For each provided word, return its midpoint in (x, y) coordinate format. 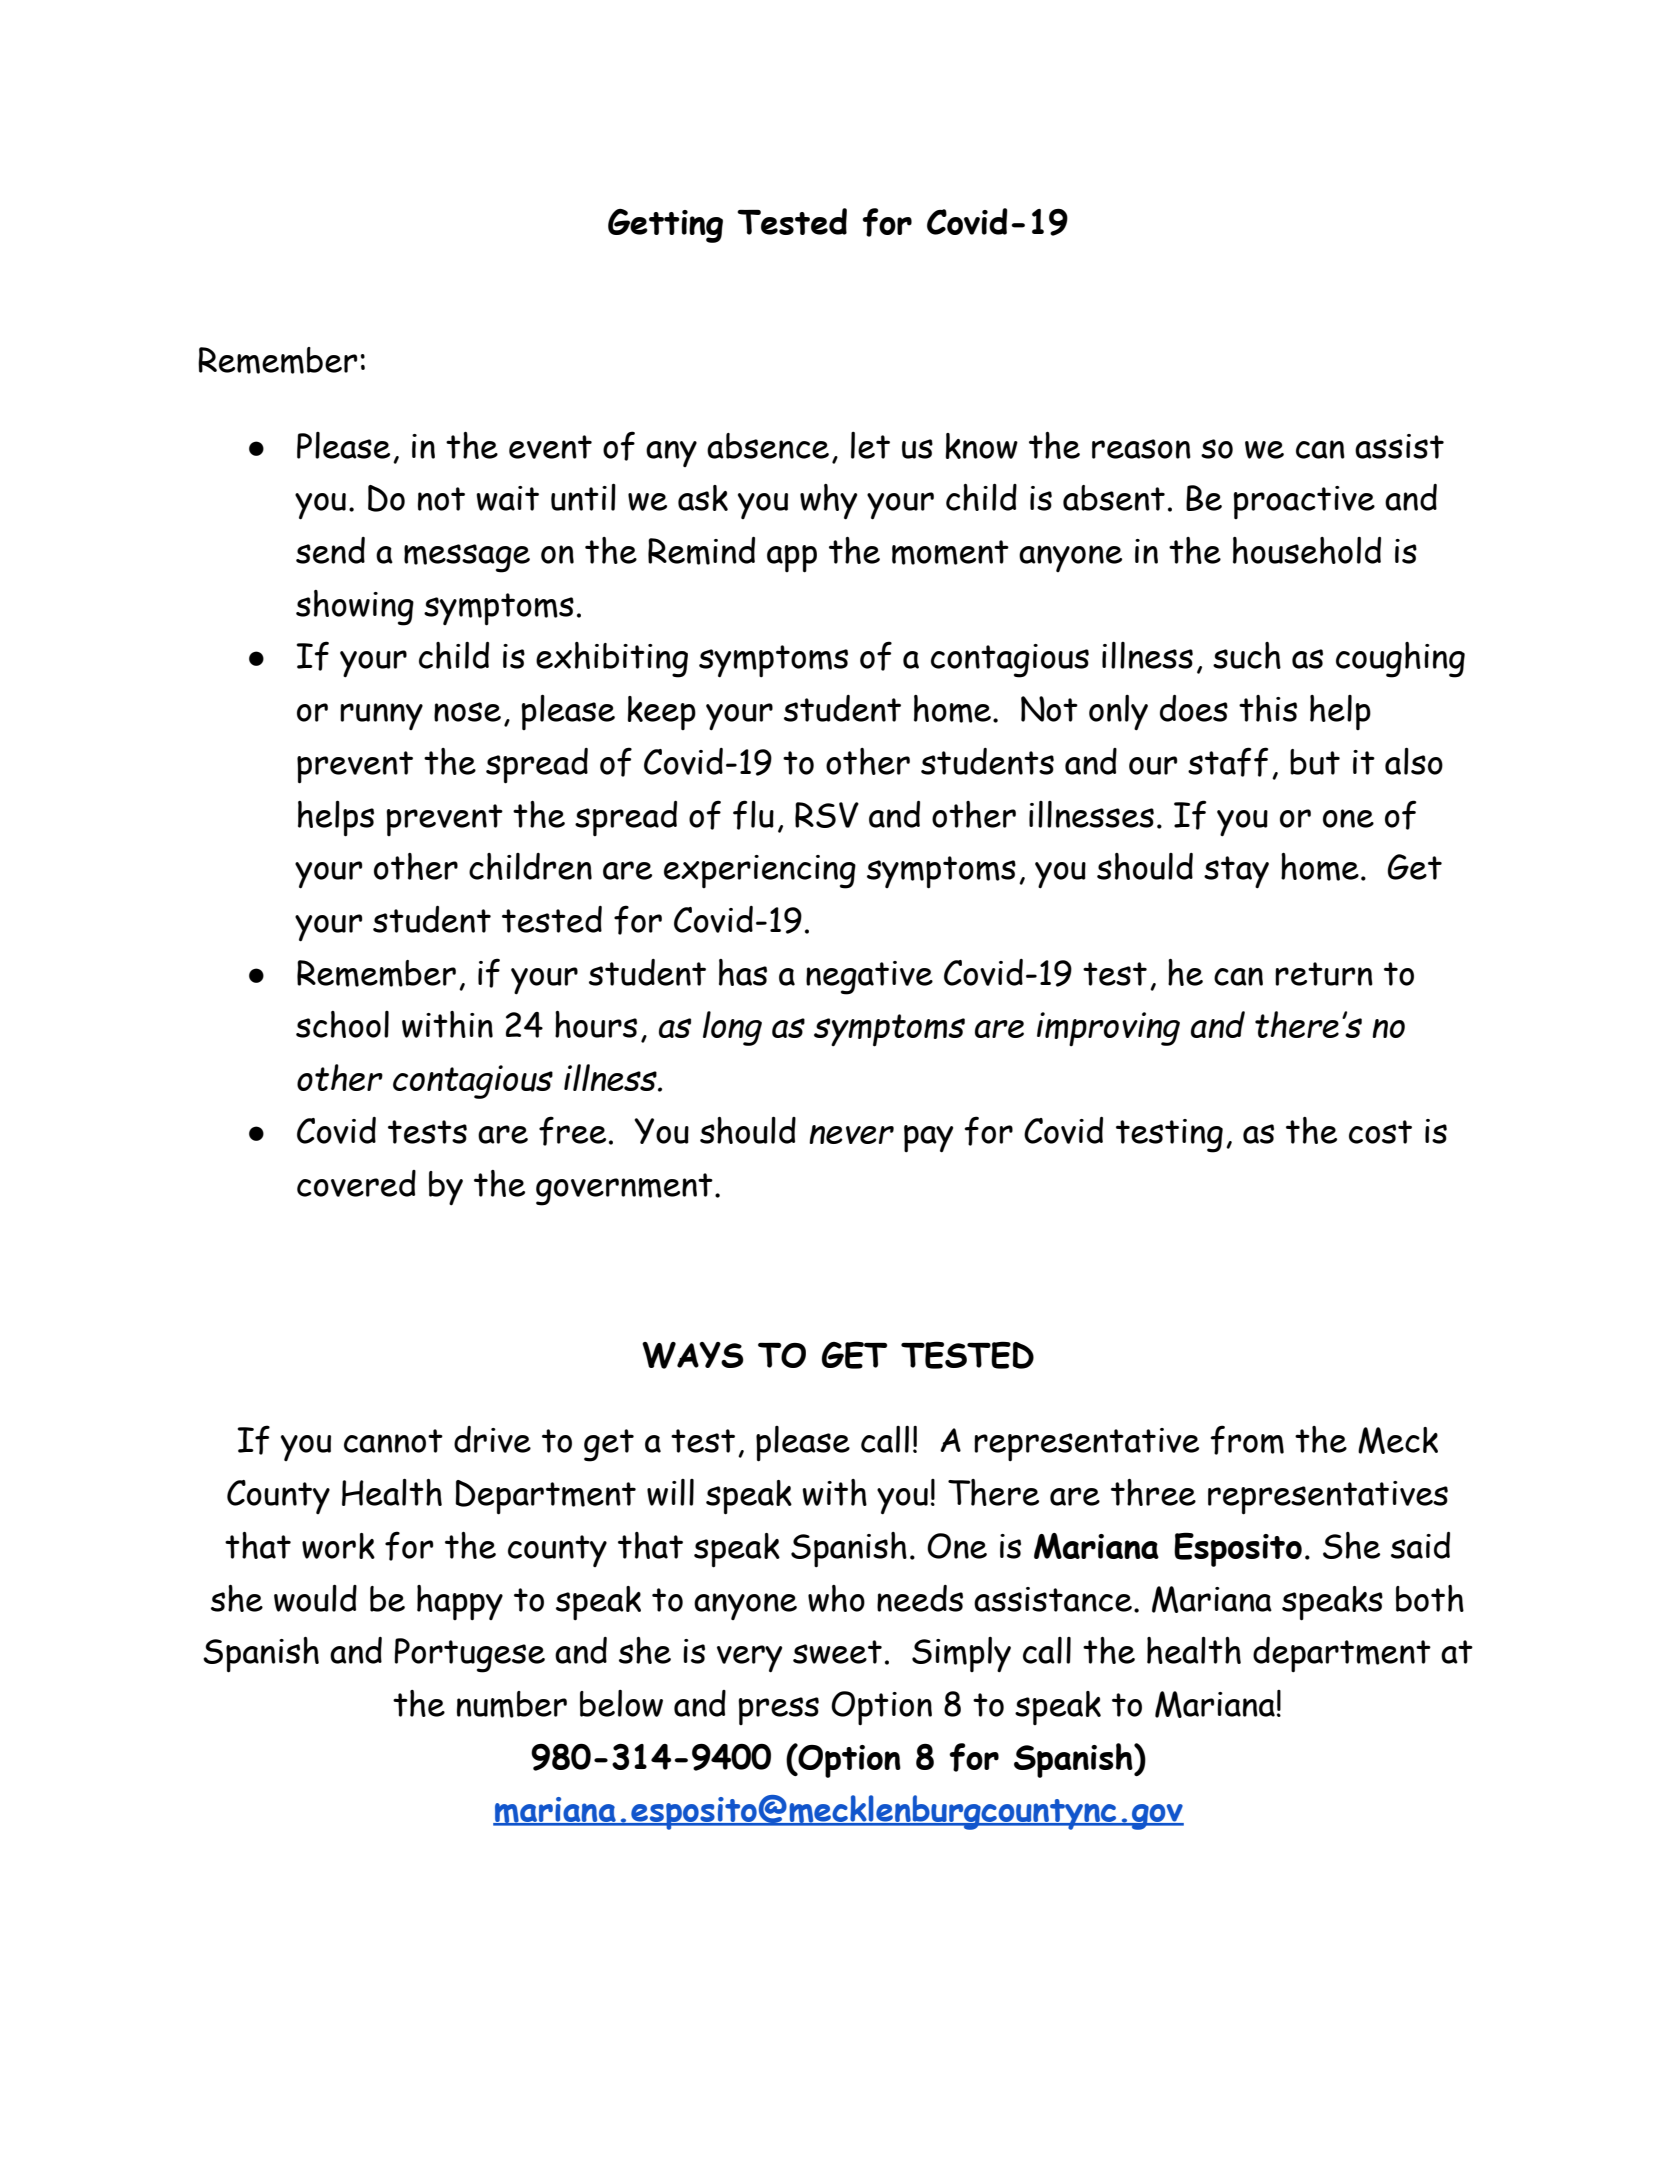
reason (1141, 449)
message (467, 558)
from (1247, 1440)
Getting (665, 226)
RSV (827, 815)
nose (467, 712)
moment (950, 552)
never (851, 1134)
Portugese (470, 1655)
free (572, 1131)
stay (1236, 872)
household (1307, 550)
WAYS (693, 1355)
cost (1380, 1132)
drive (492, 1439)
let (870, 445)
